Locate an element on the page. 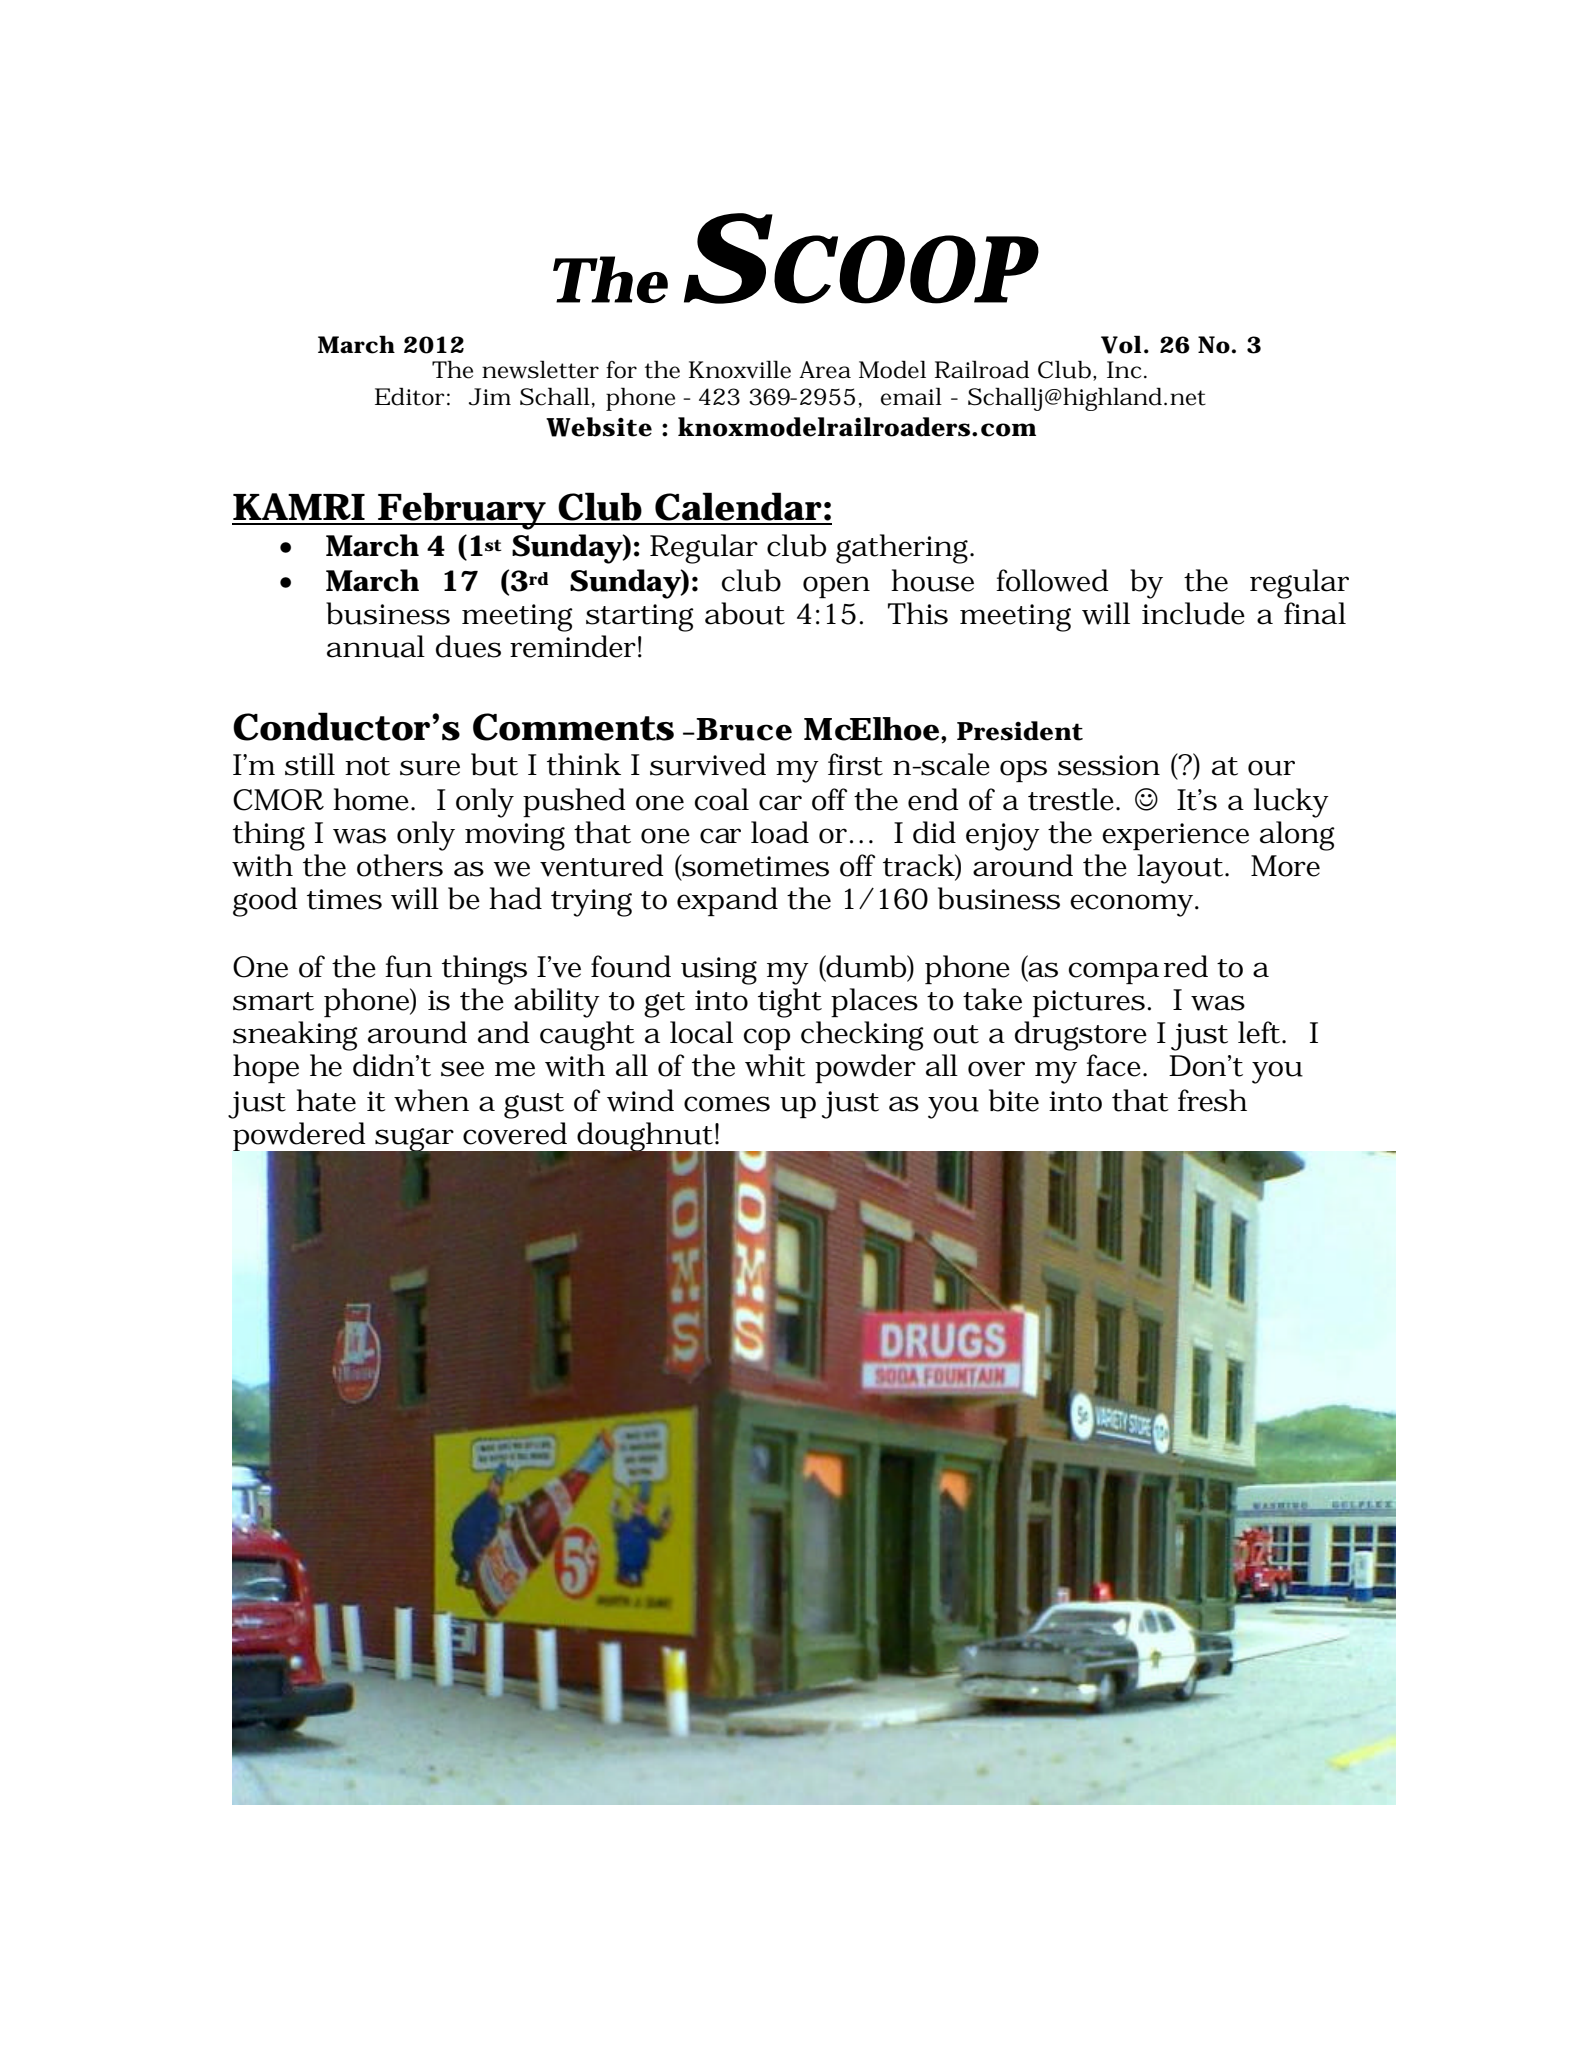 Image resolution: width=1582 pixels, height=2047 pixels. Editor is located at coordinates (410, 396).
